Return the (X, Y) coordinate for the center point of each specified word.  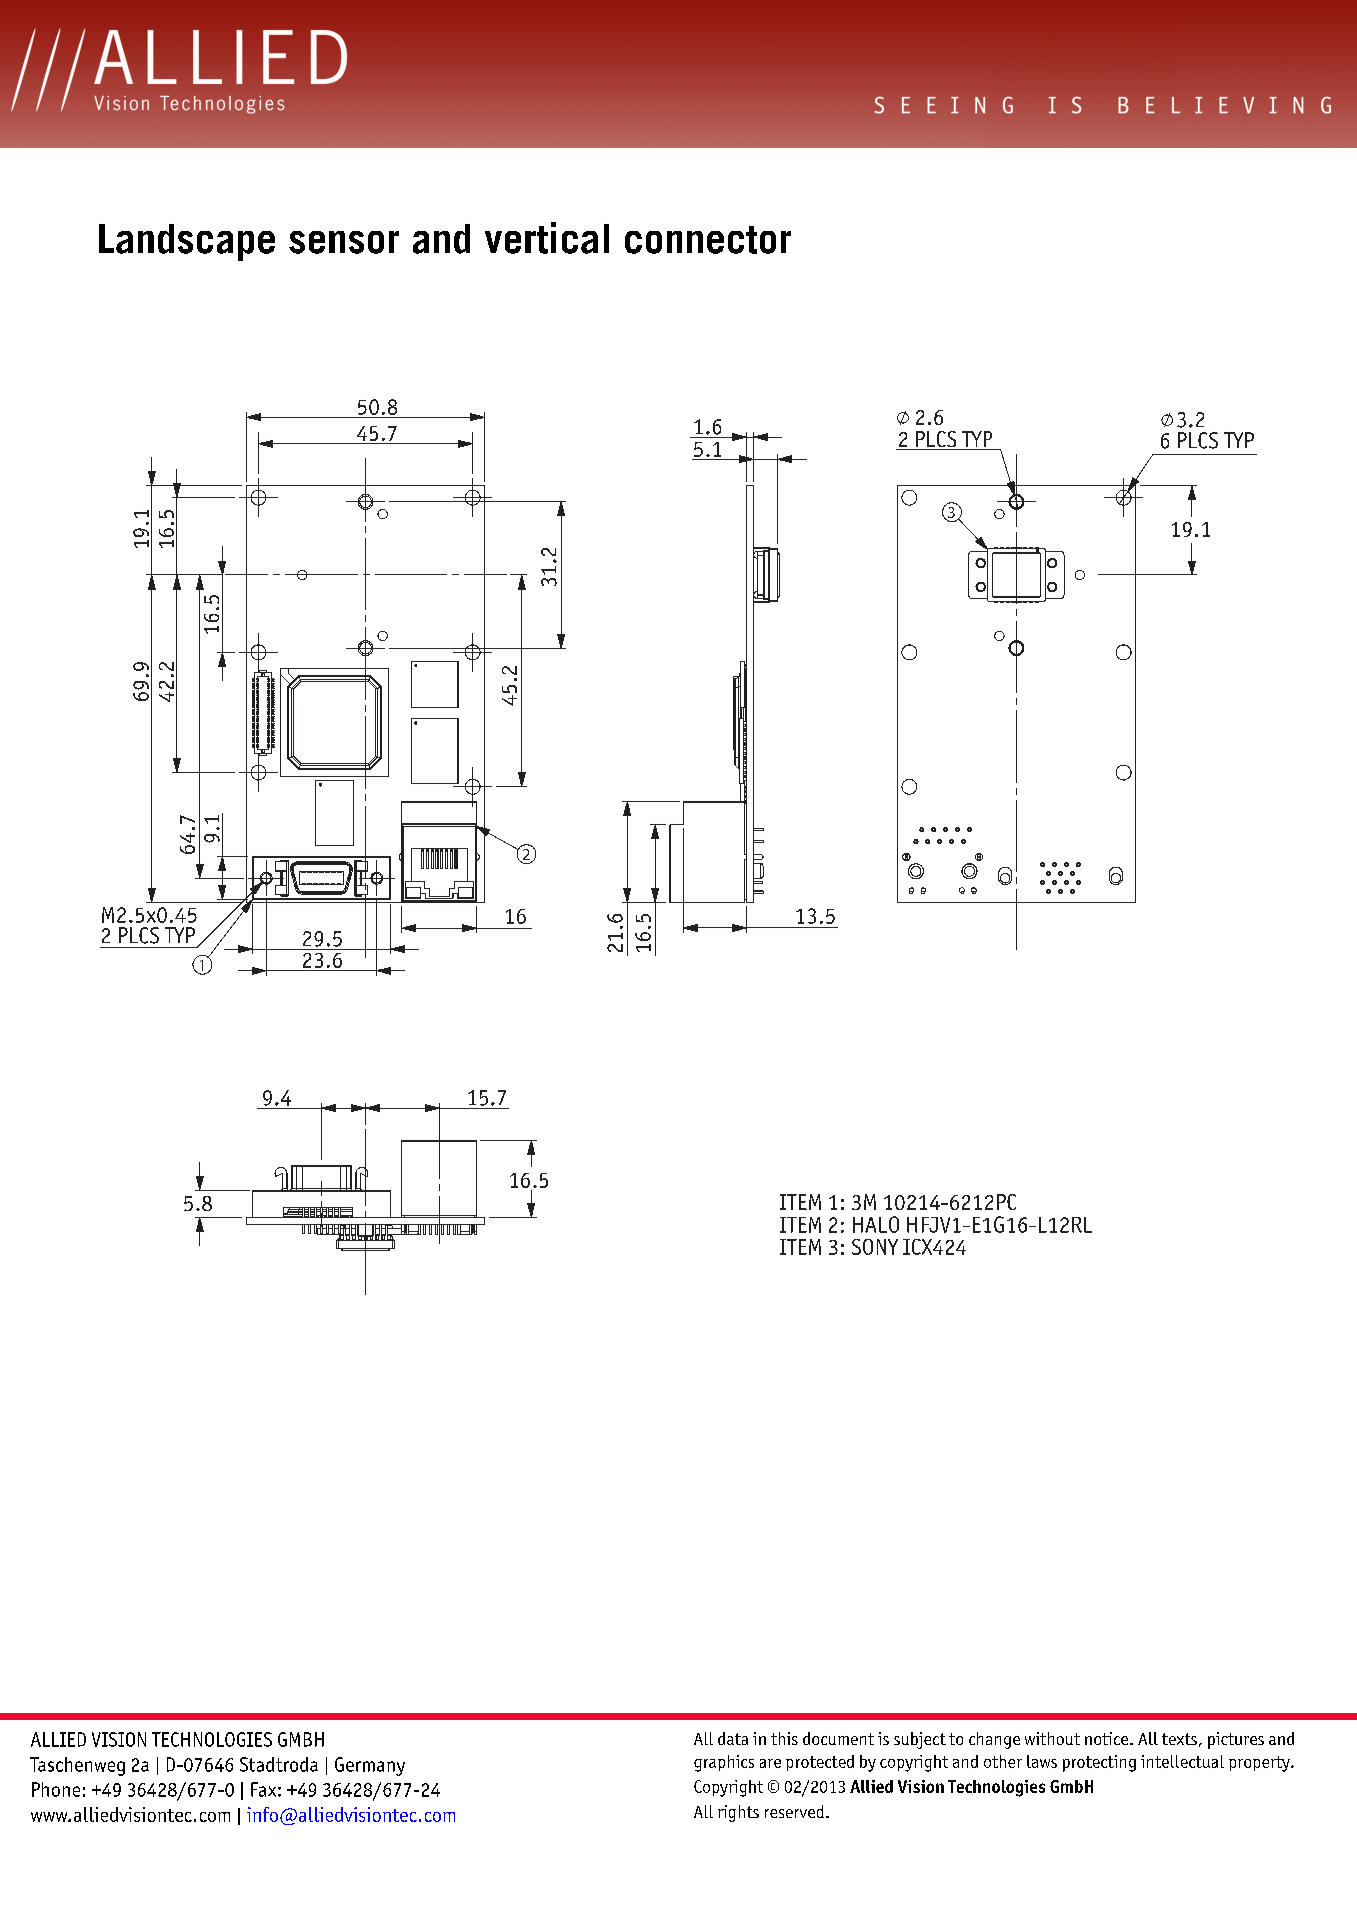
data (733, 1738)
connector (708, 240)
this (784, 1738)
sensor (344, 242)
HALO (876, 1224)
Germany (370, 1766)
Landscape (187, 242)
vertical (547, 238)
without (1052, 1738)
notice (1108, 1738)
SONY (875, 1247)
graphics (724, 1763)
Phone (56, 1789)
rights (738, 1813)
